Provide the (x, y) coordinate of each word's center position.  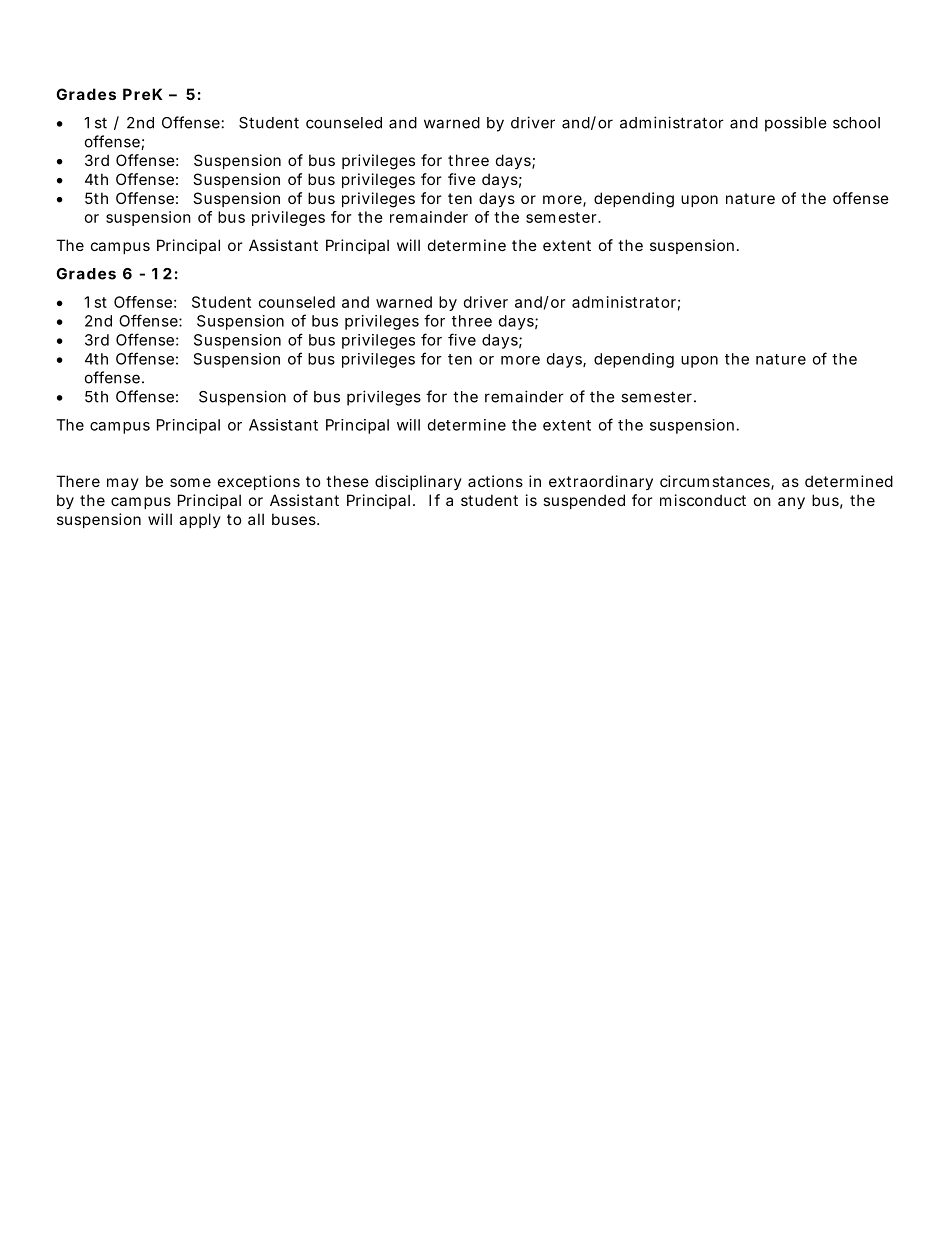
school (856, 123)
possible (796, 124)
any (791, 503)
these (347, 481)
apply (200, 520)
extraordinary (601, 482)
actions (495, 481)
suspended (584, 501)
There (78, 481)
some (190, 482)
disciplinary (418, 482)
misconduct (703, 500)
